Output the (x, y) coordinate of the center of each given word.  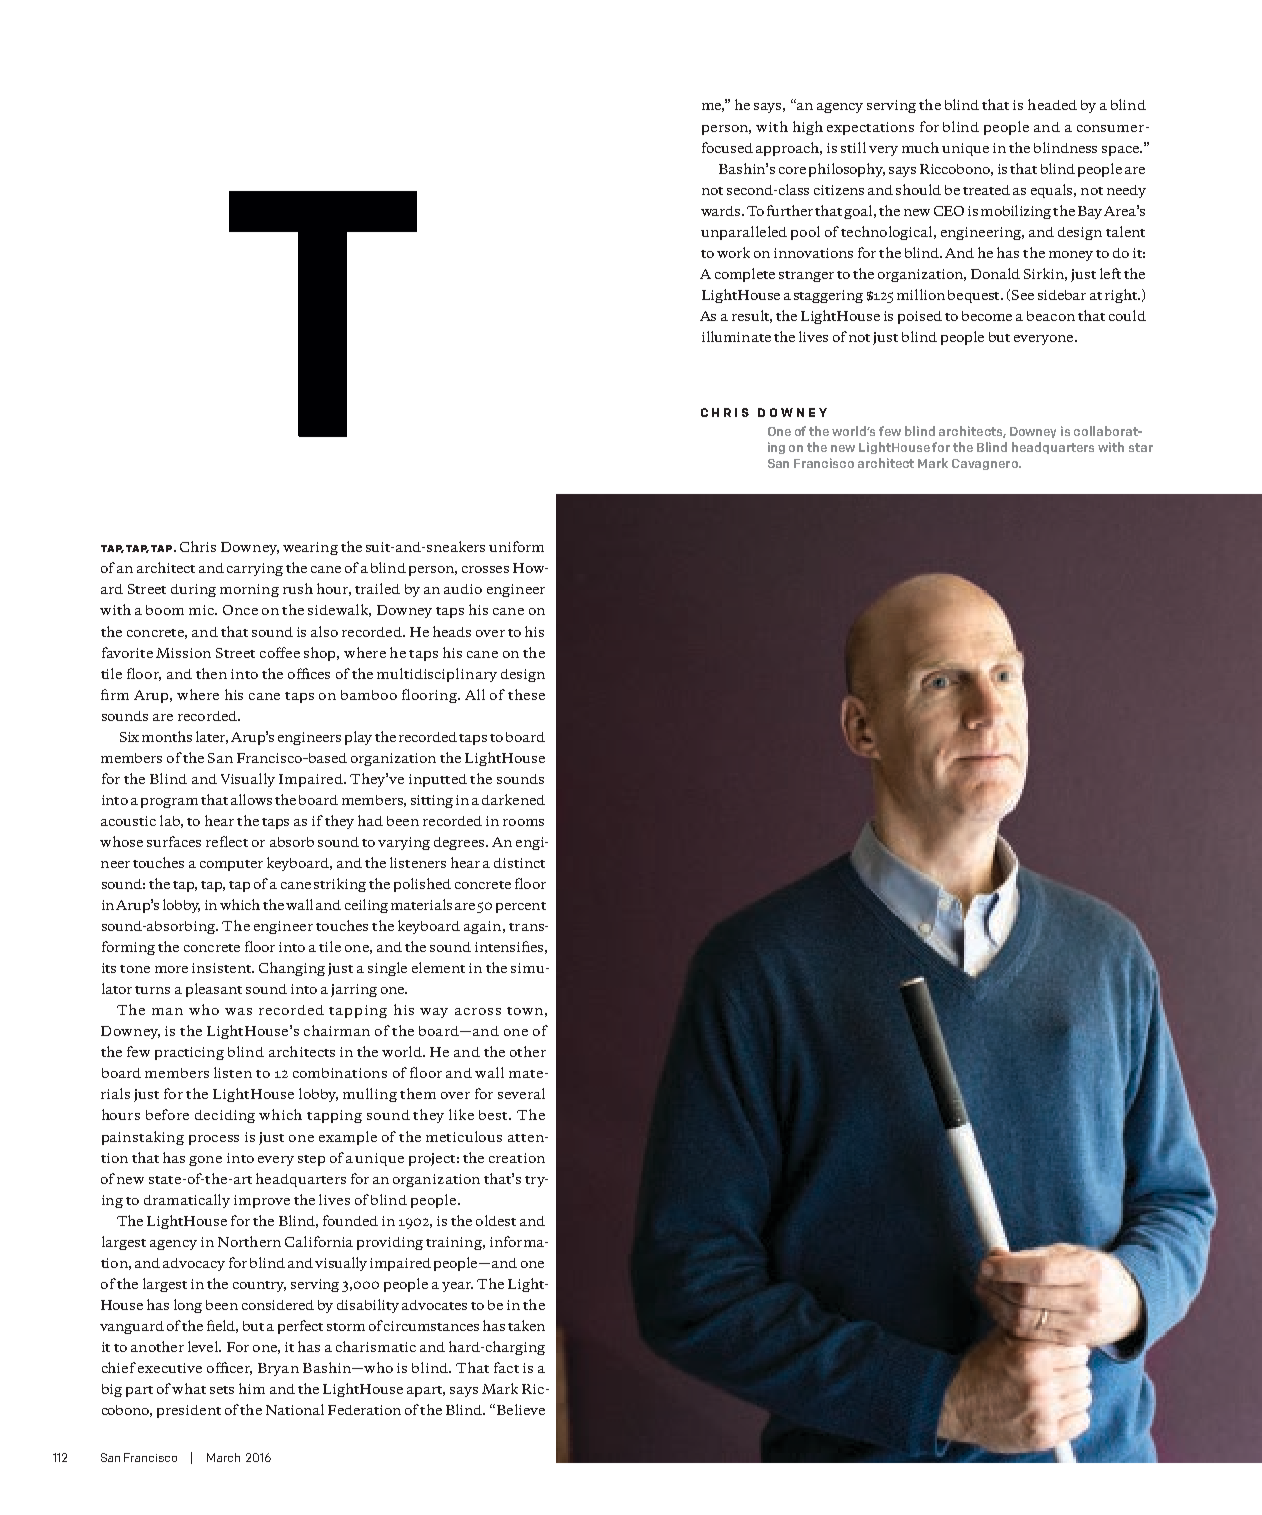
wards (722, 211)
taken (526, 1325)
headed (1052, 104)
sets (222, 1390)
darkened (513, 799)
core (792, 170)
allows (251, 799)
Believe (519, 1409)
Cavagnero (986, 464)
